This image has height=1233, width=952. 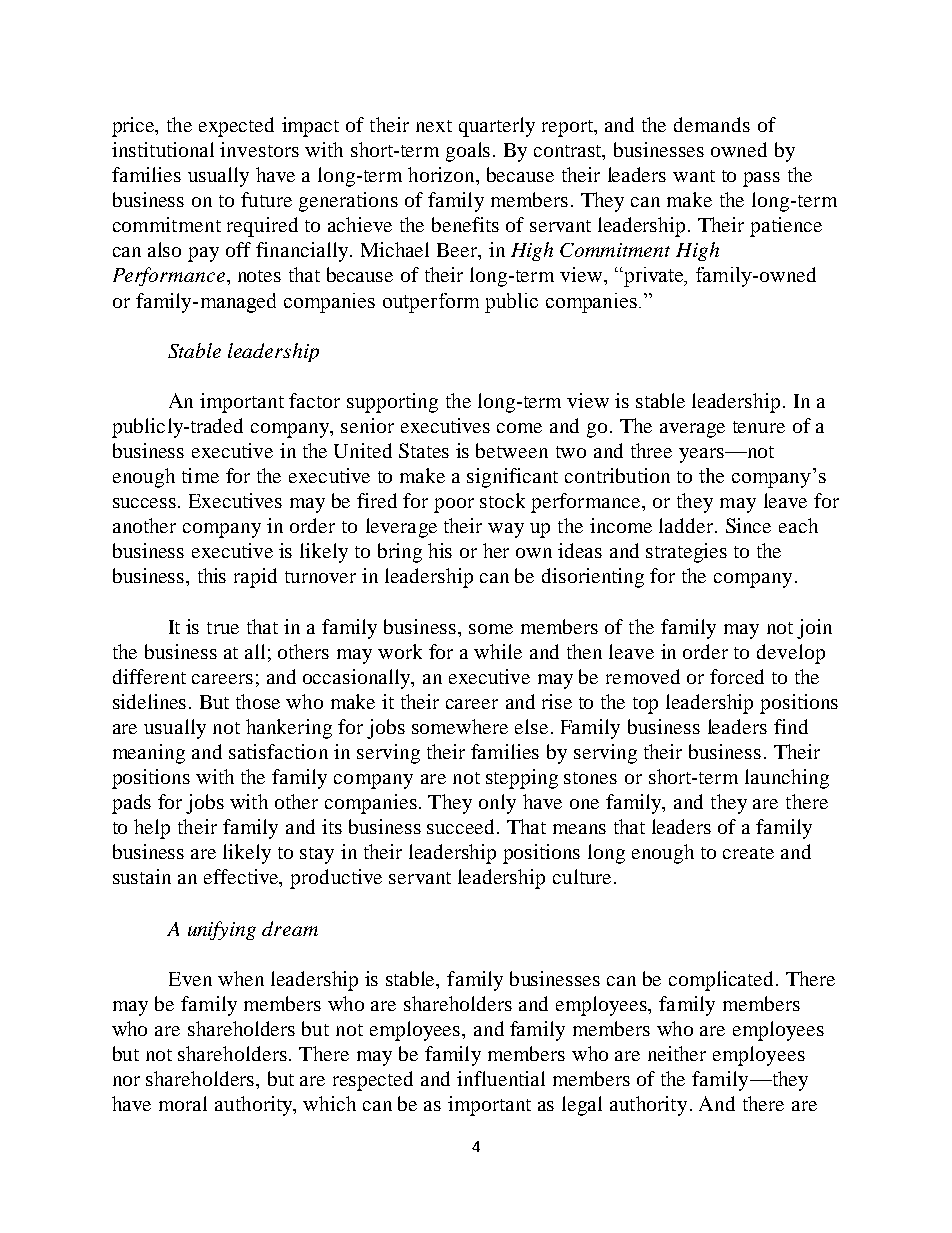 What do you see at coordinates (712, 124) in the image?
I see `demands` at bounding box center [712, 124].
